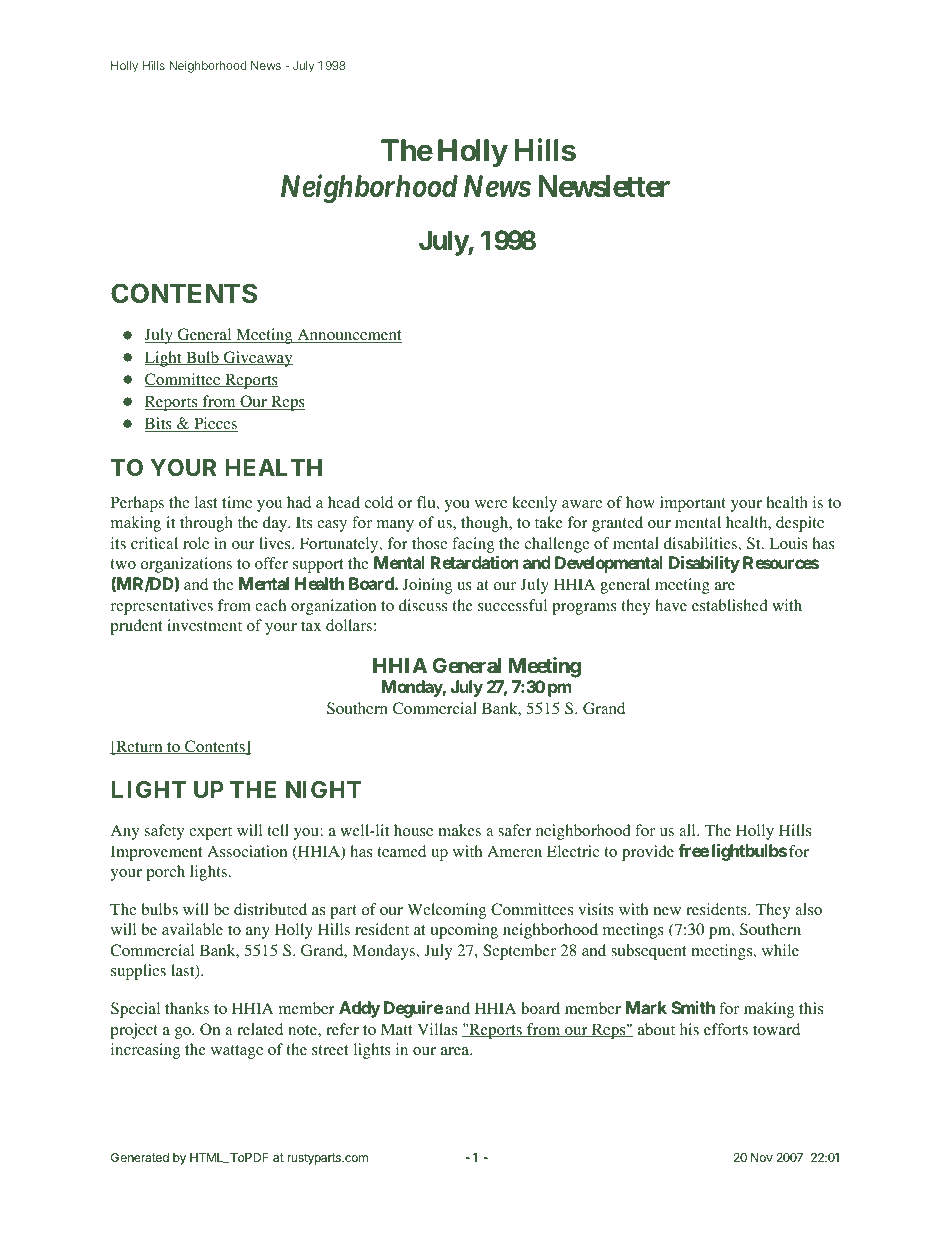  I want to click on makes, so click(459, 830).
